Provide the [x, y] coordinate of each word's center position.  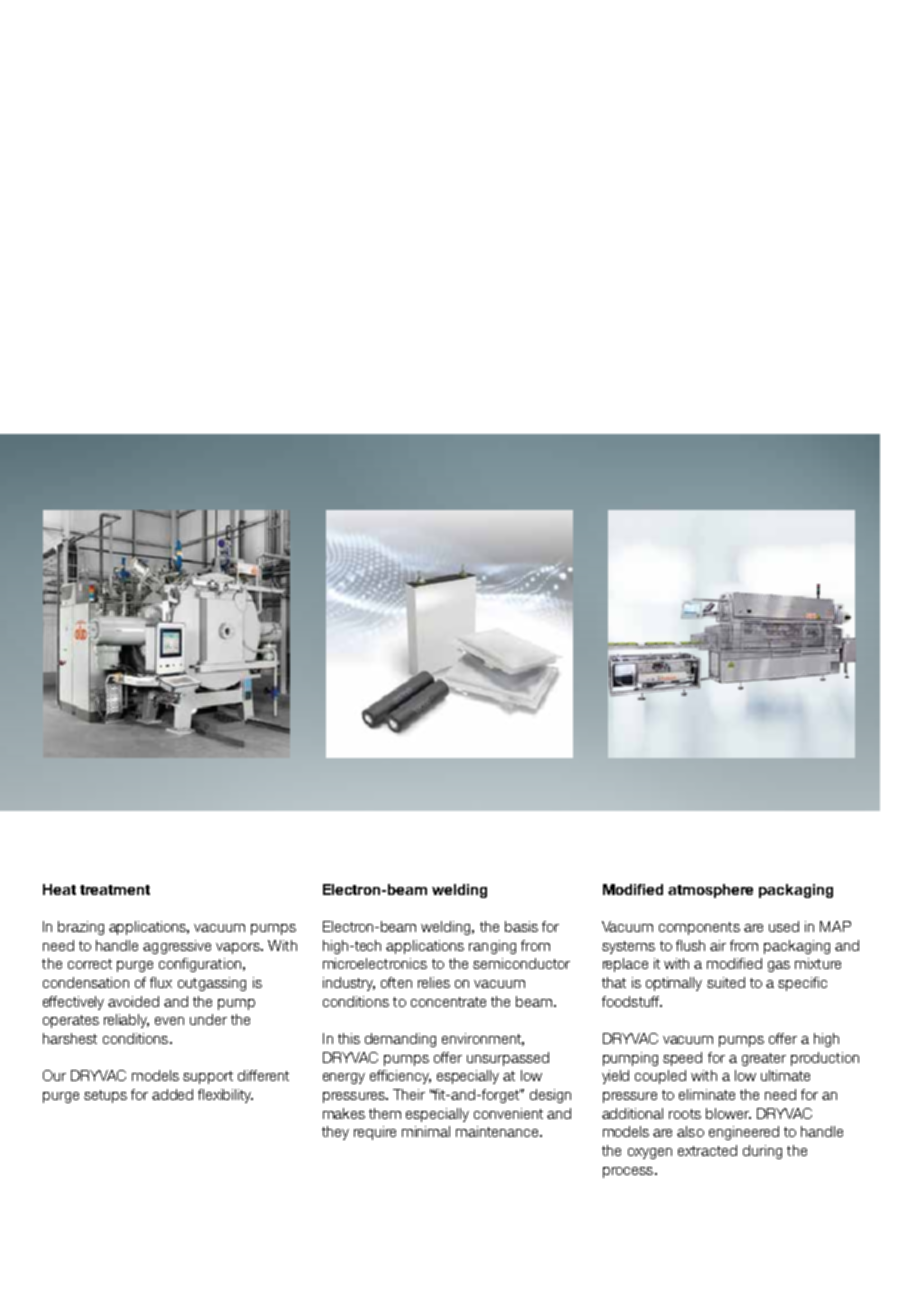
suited [726, 982]
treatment [115, 890]
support [208, 1077]
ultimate [785, 1075]
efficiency [400, 1077]
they [335, 1133]
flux [161, 982]
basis [521, 926]
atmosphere [710, 891]
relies [434, 982]
